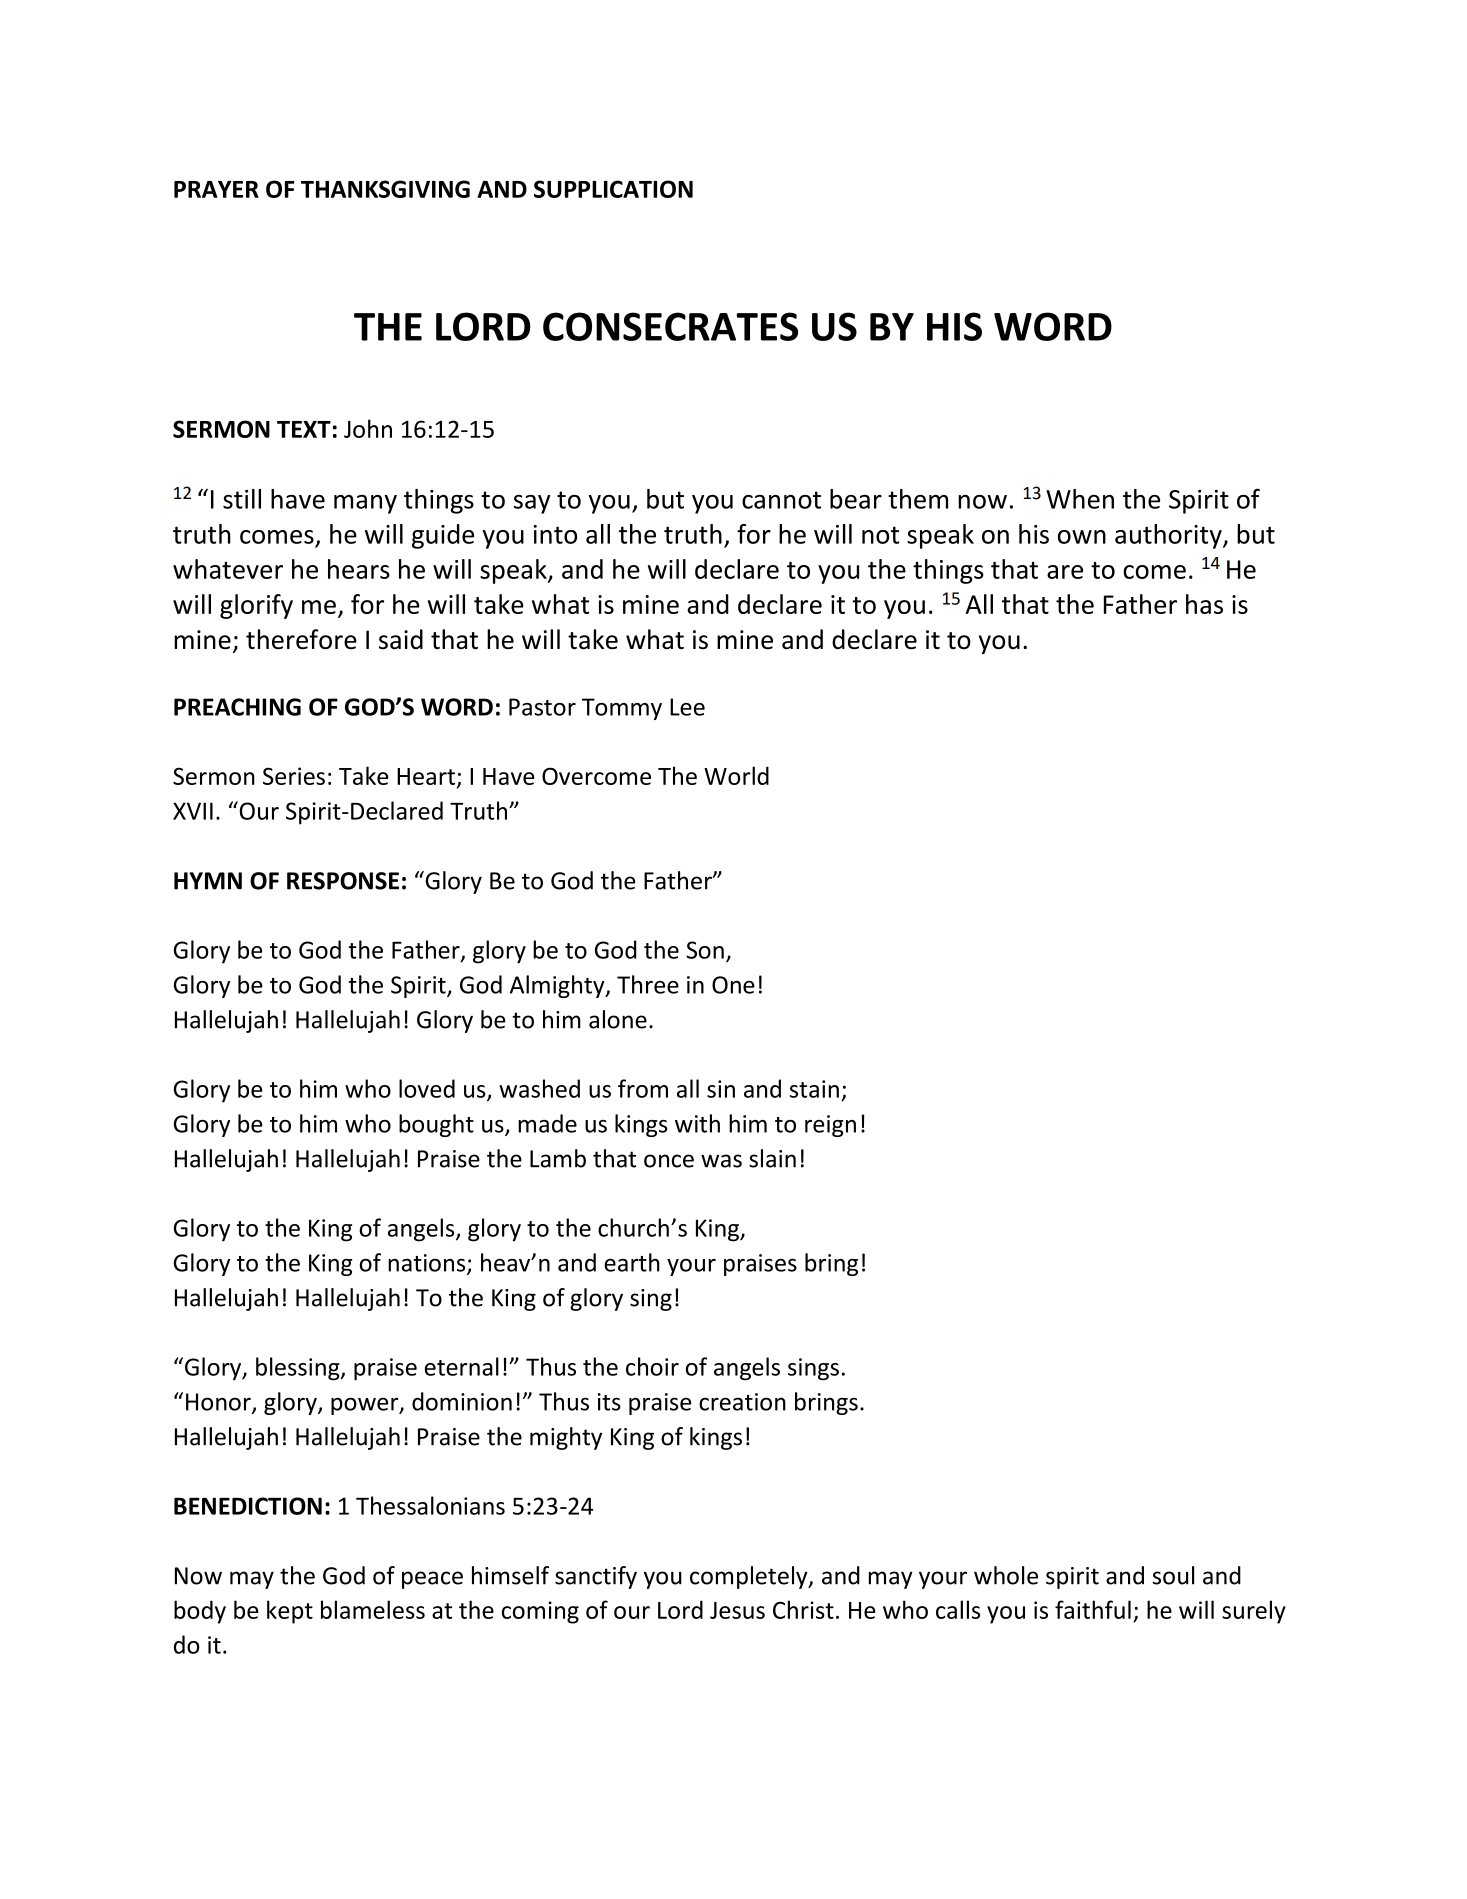 Image resolution: width=1467 pixels, height=1899 pixels. I want to click on RESPONSE, so click(343, 881).
